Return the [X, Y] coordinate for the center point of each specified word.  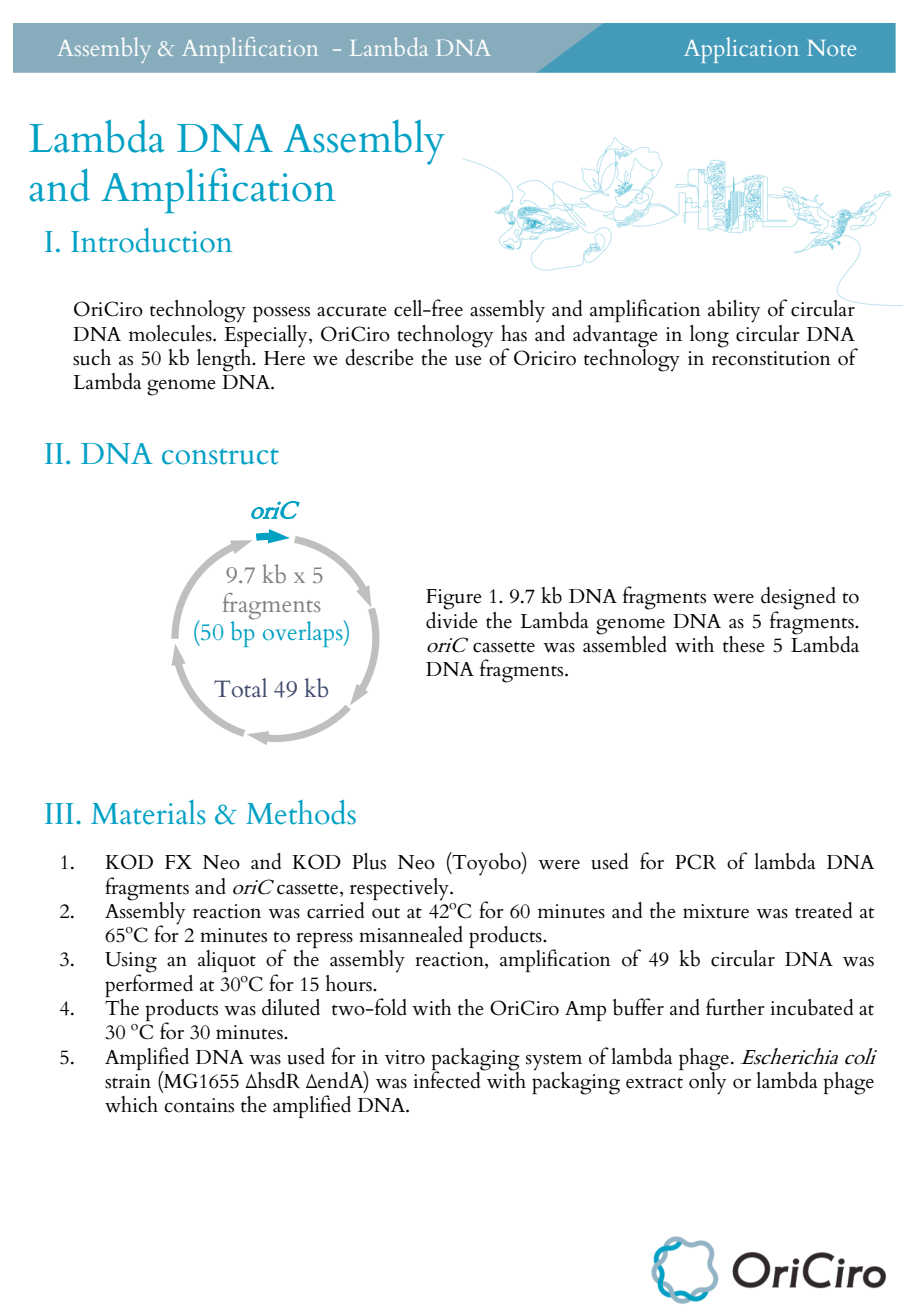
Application [741, 50]
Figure [454, 599]
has [514, 333]
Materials [148, 812]
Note [831, 48]
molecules [171, 333]
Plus [369, 861]
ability [734, 311]
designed [798, 599]
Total [240, 688]
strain [128, 1081]
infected [448, 1079]
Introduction [151, 240]
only [708, 1082]
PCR [695, 862]
